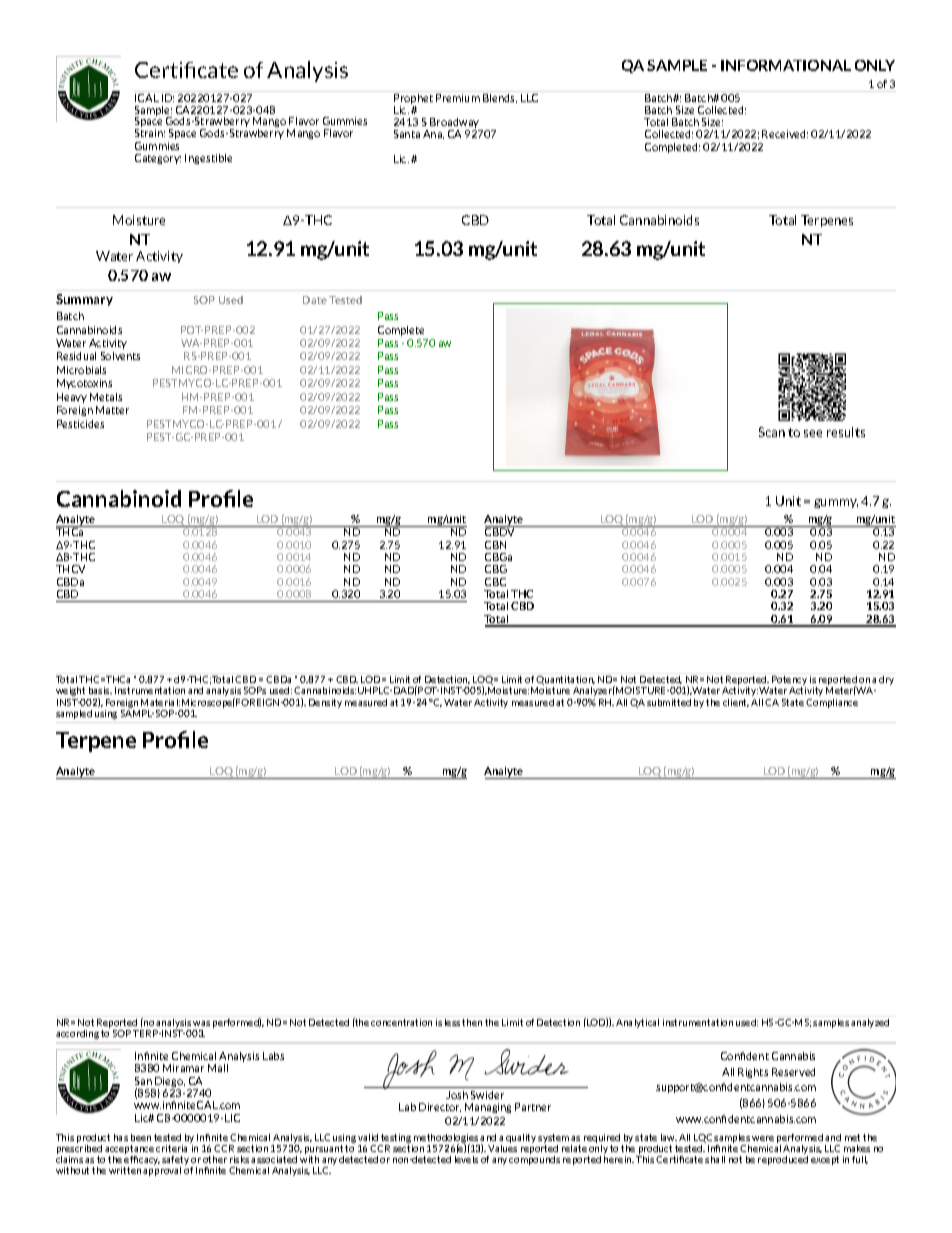  I want to click on basis, so click(100, 690).
